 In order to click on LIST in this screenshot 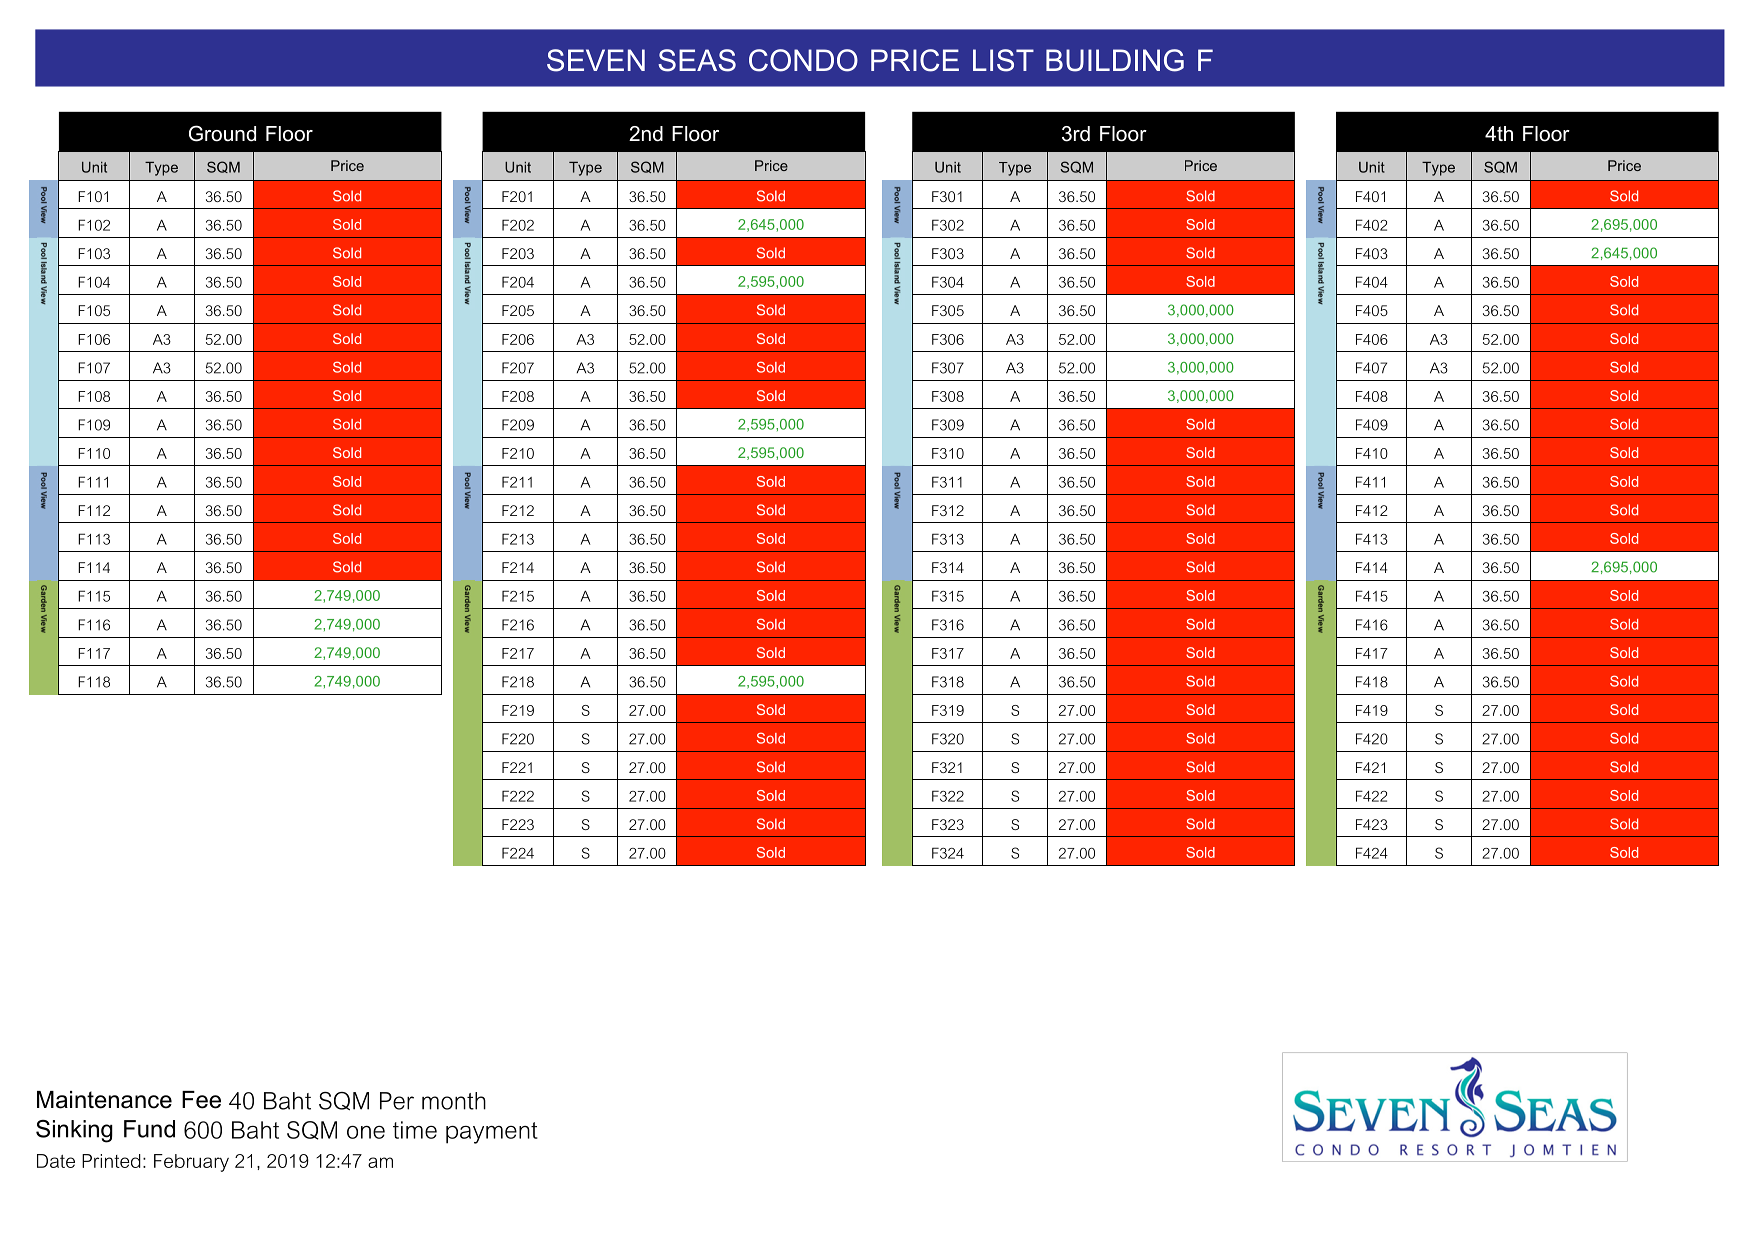, I will do `click(1003, 60)`.
